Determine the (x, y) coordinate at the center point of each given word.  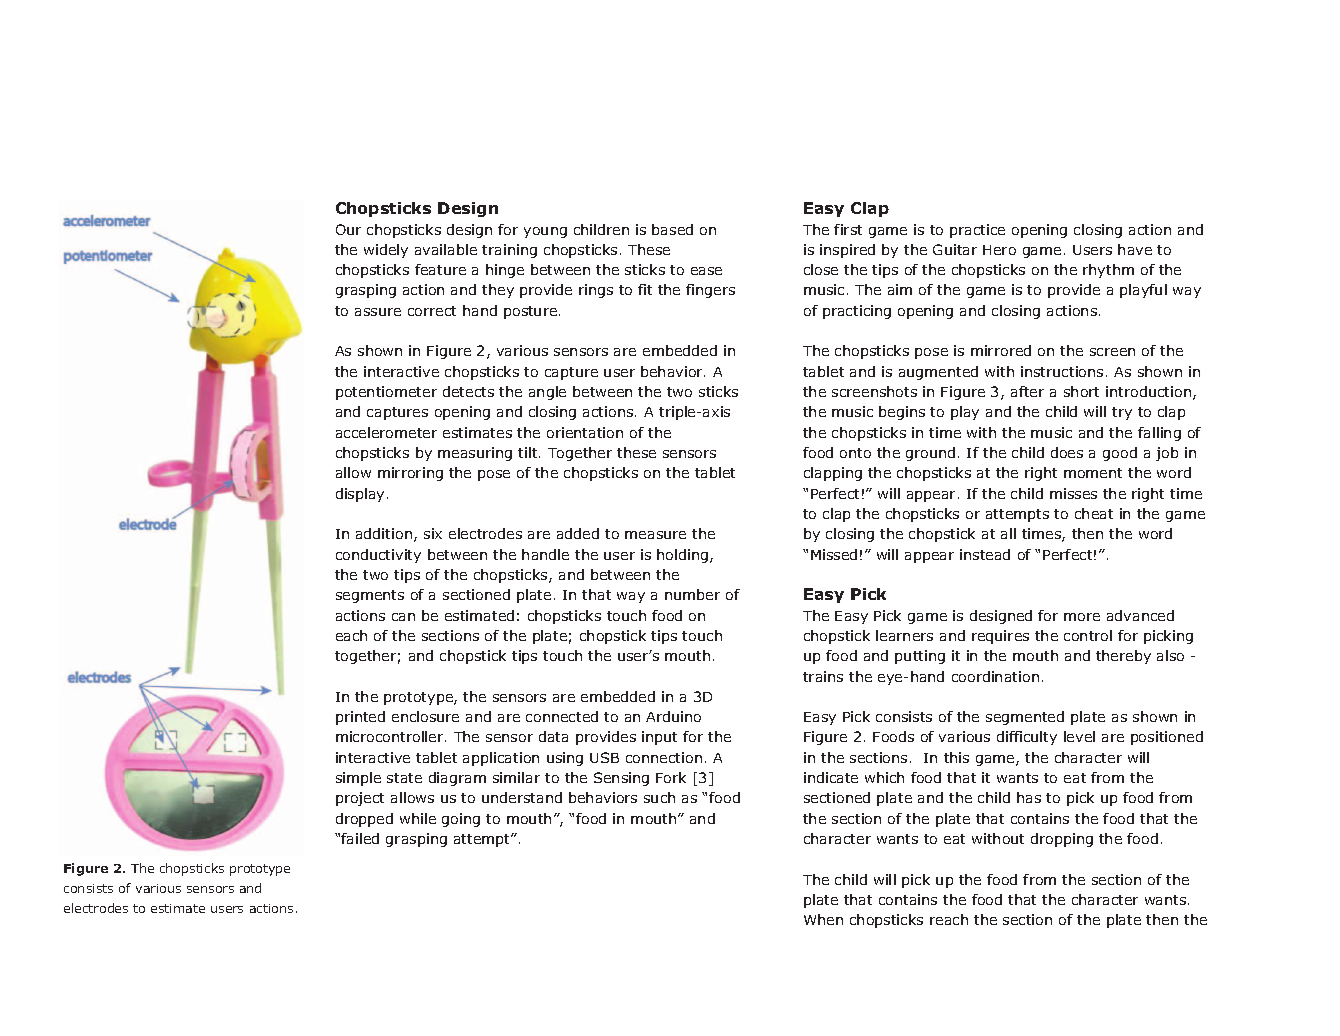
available (446, 249)
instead (985, 554)
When (823, 919)
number (692, 594)
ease (706, 271)
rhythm (1108, 271)
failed (360, 838)
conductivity (378, 556)
